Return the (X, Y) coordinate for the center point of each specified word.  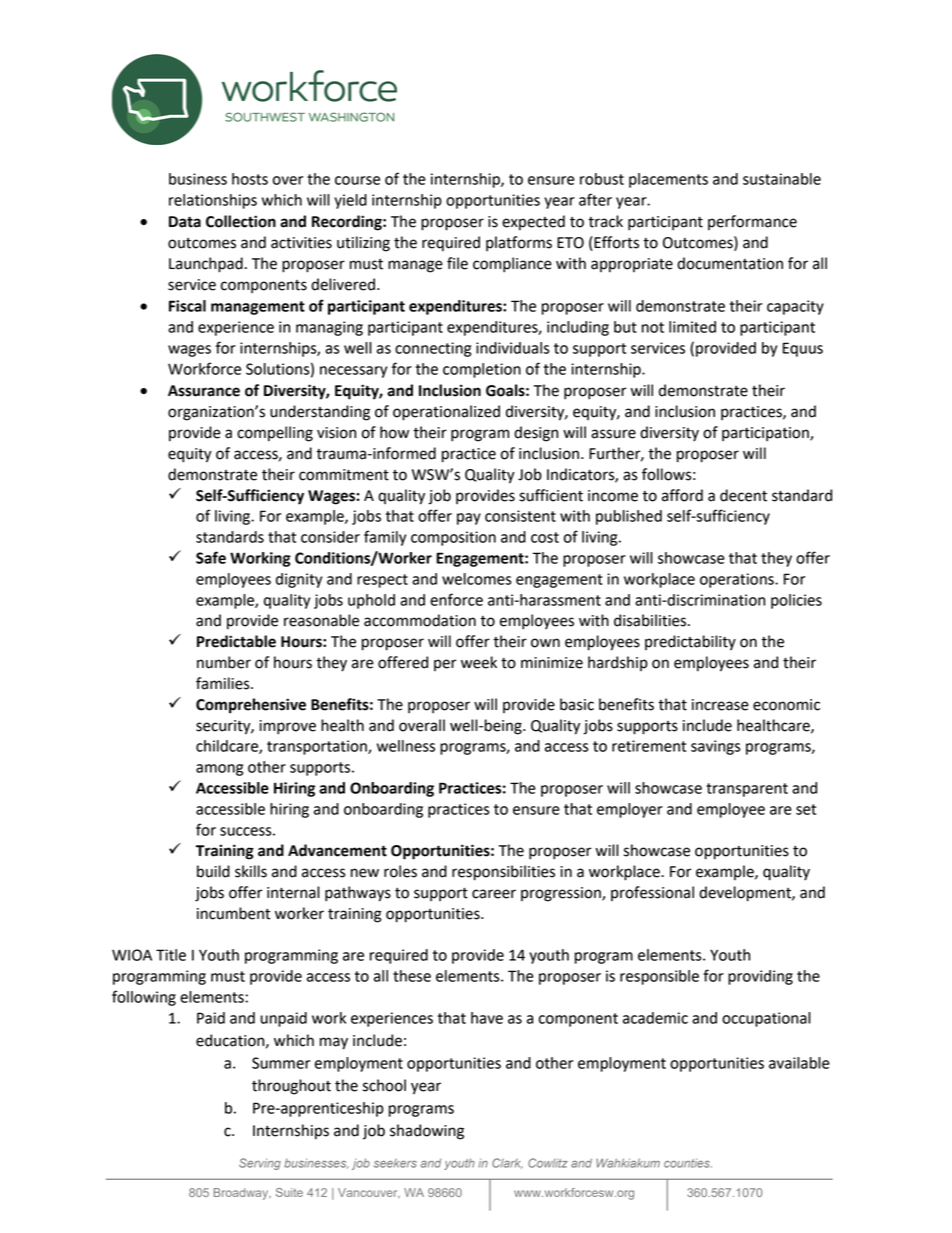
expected (533, 223)
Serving (260, 1164)
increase (720, 705)
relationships (213, 201)
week (479, 662)
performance (752, 222)
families (224, 683)
